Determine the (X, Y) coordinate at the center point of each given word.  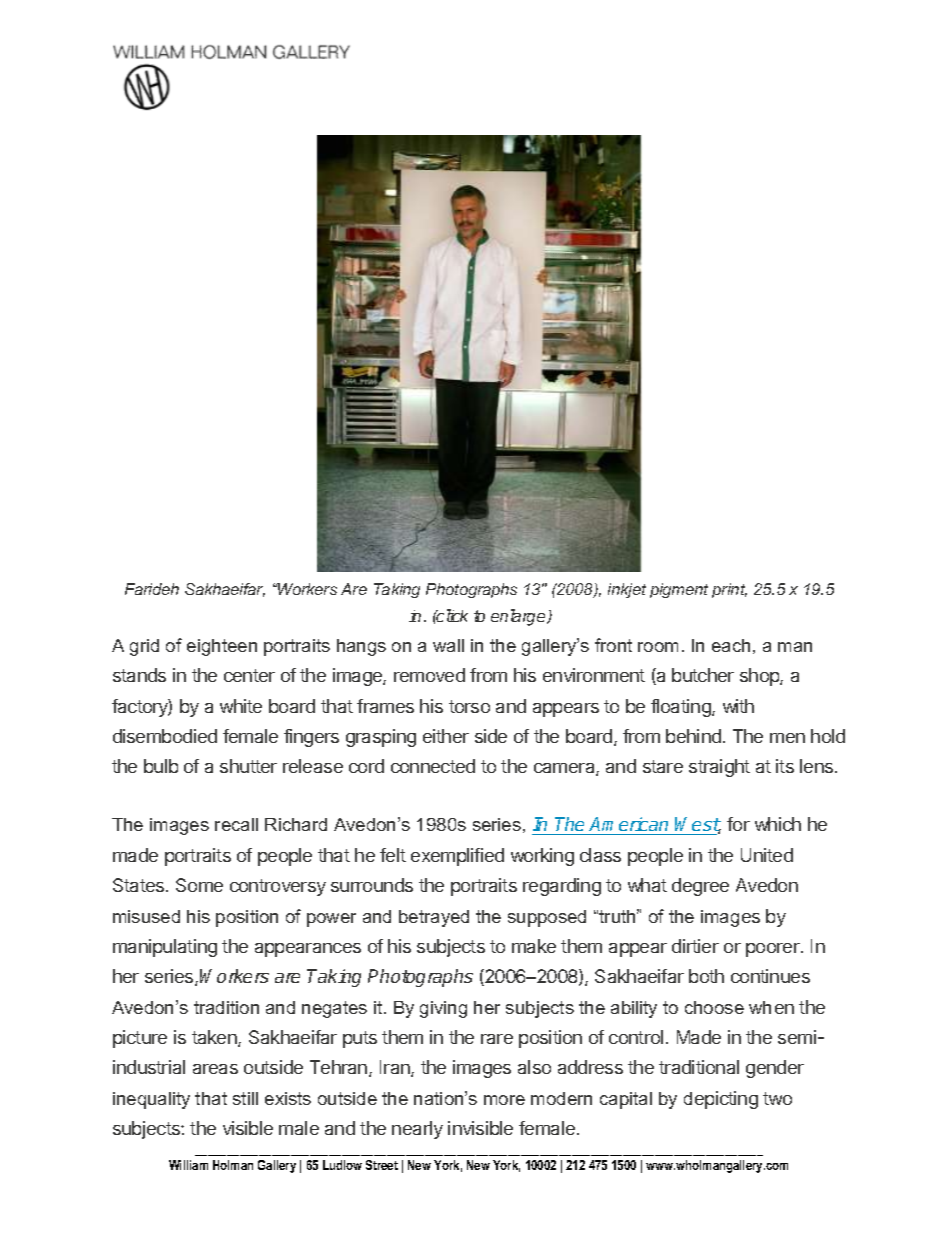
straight (719, 768)
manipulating (165, 948)
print (729, 590)
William (188, 1165)
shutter (248, 766)
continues (770, 976)
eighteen (222, 647)
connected (433, 766)
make (534, 946)
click (451, 615)
